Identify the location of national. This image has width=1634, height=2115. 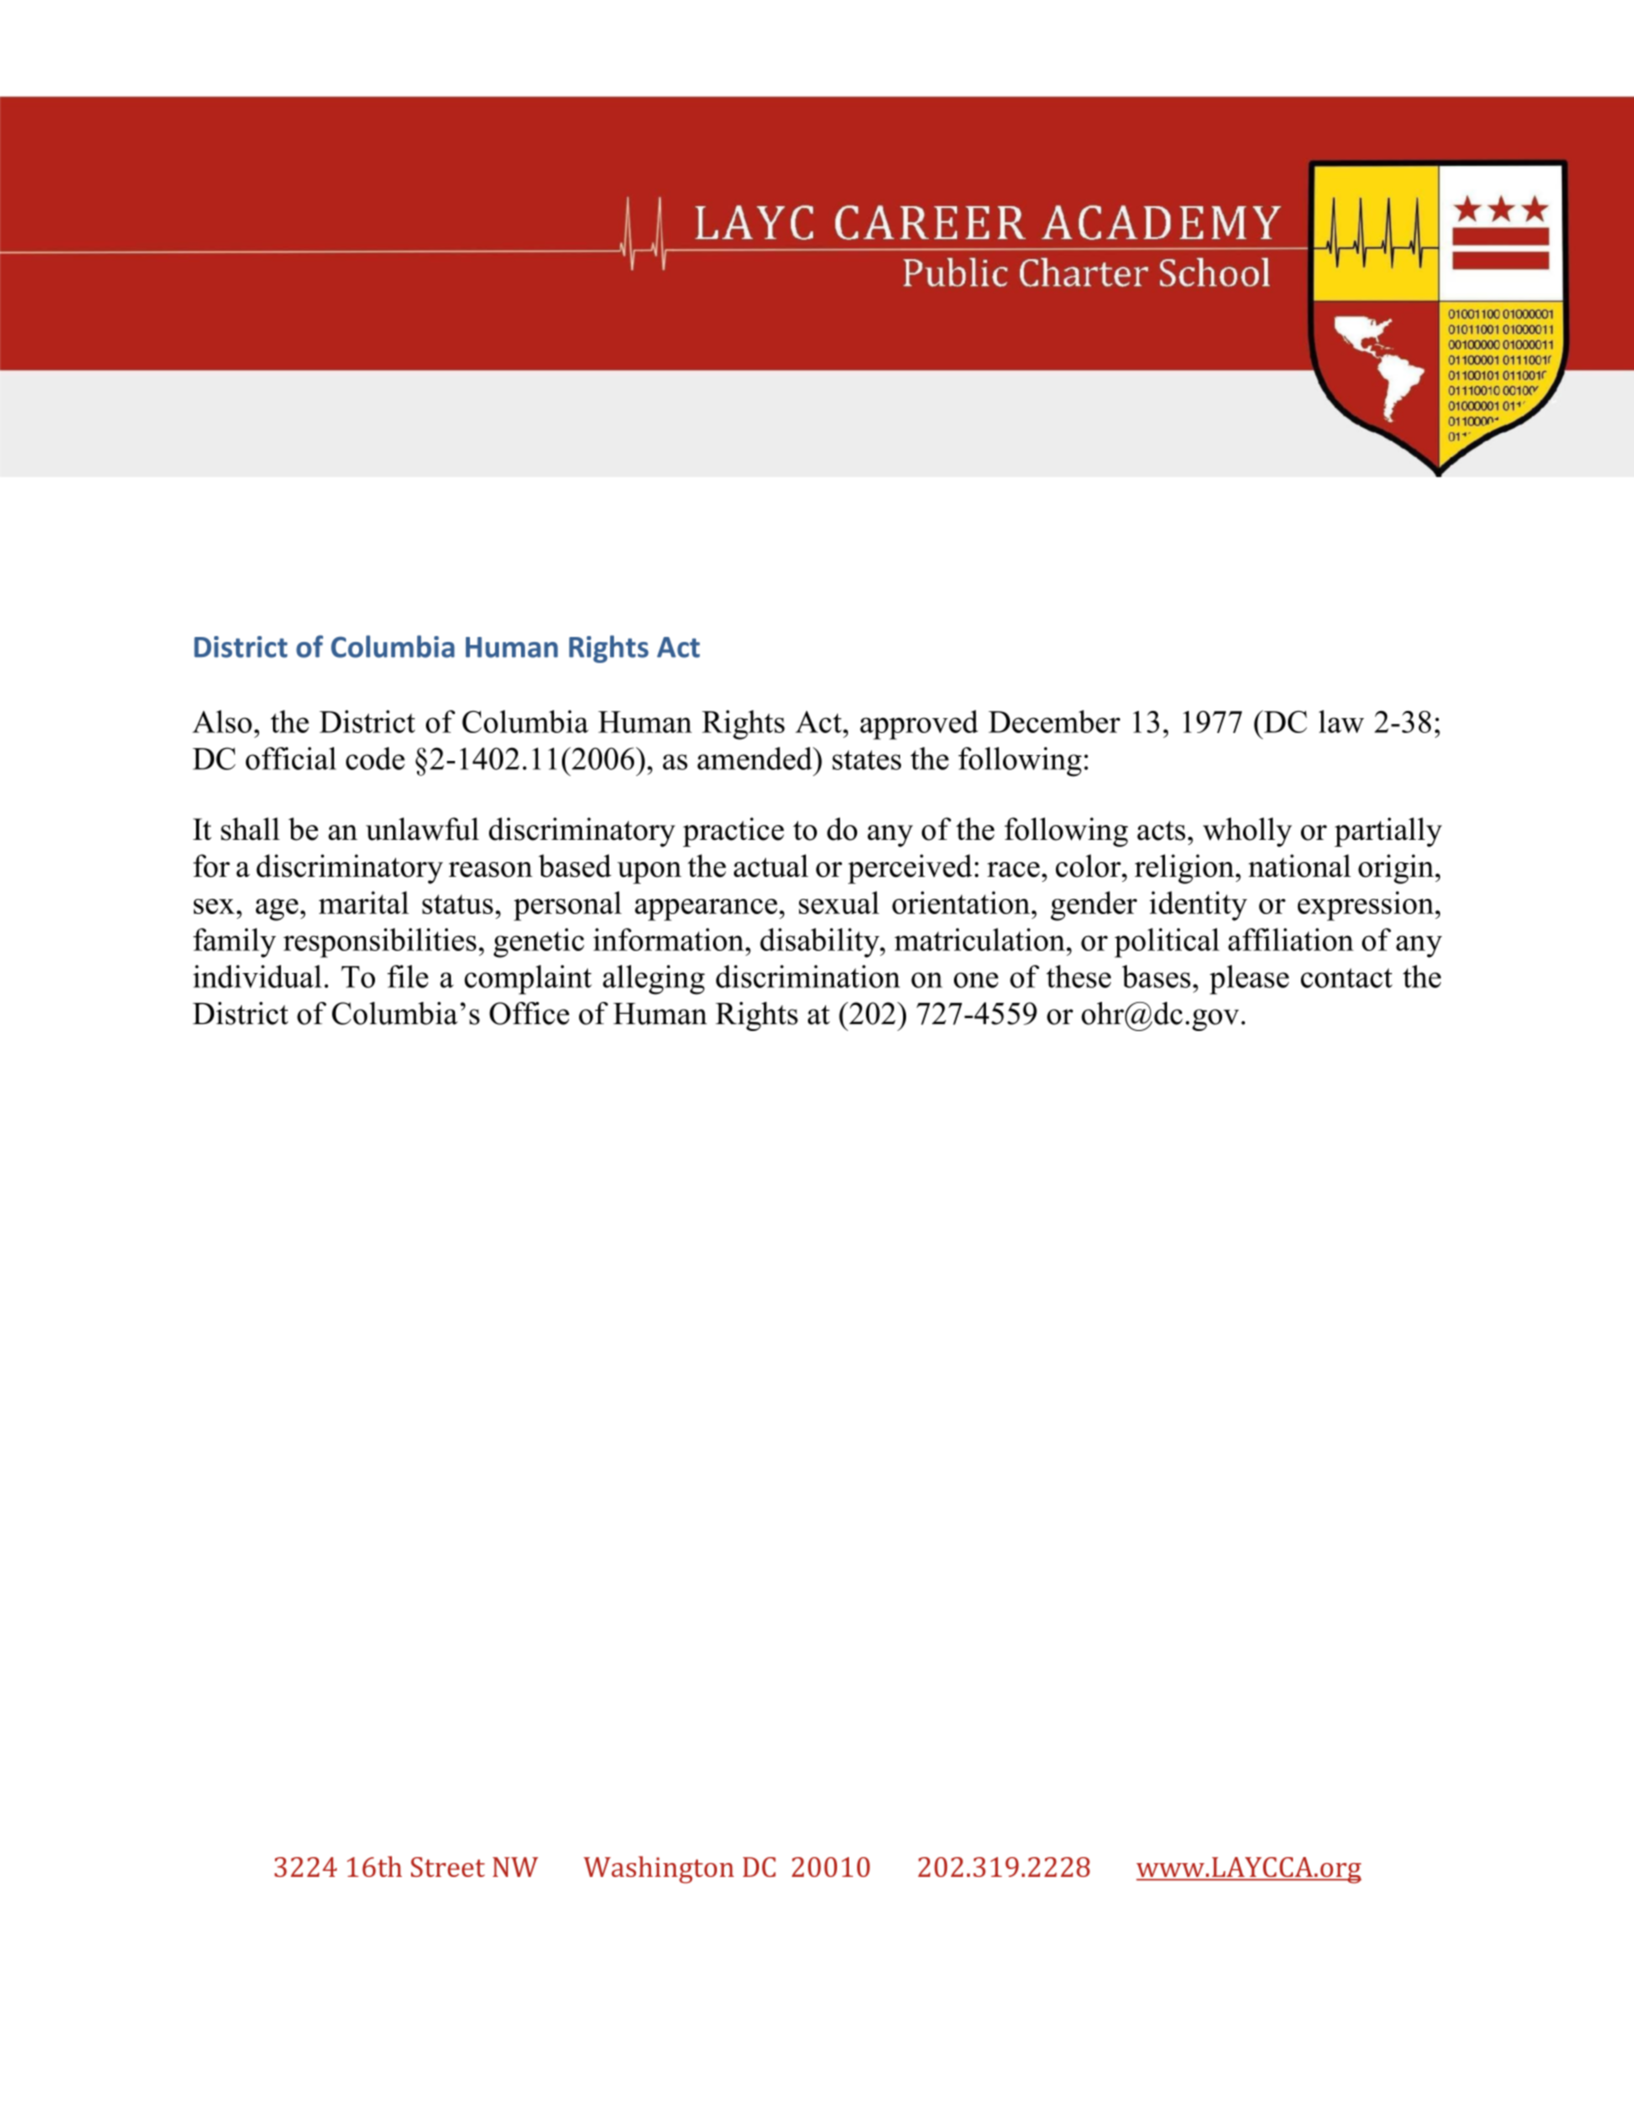
(1299, 865).
